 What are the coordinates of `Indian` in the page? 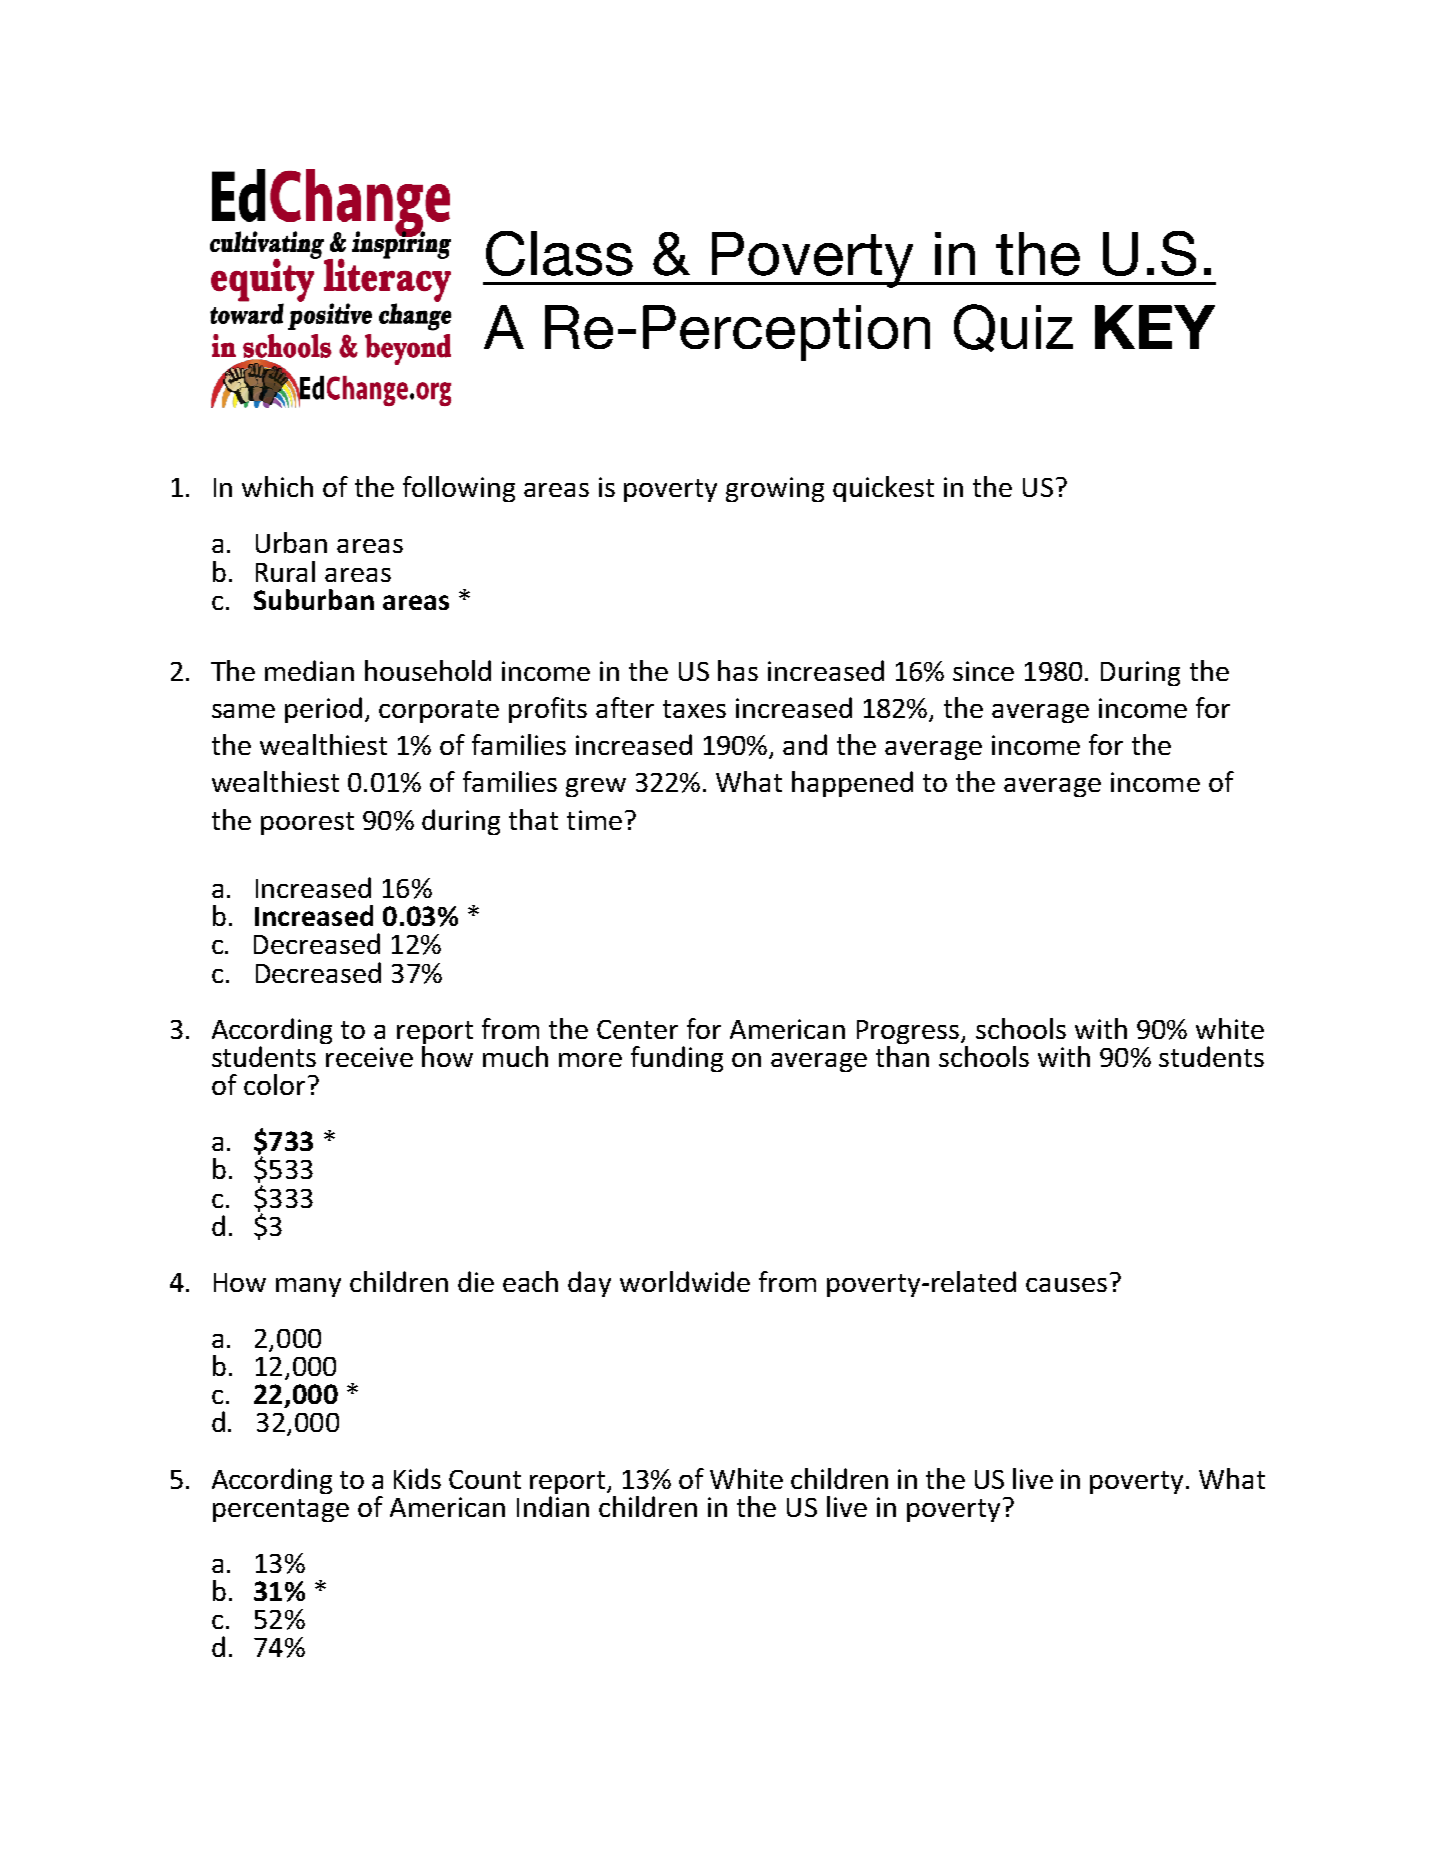 It's located at (553, 1506).
